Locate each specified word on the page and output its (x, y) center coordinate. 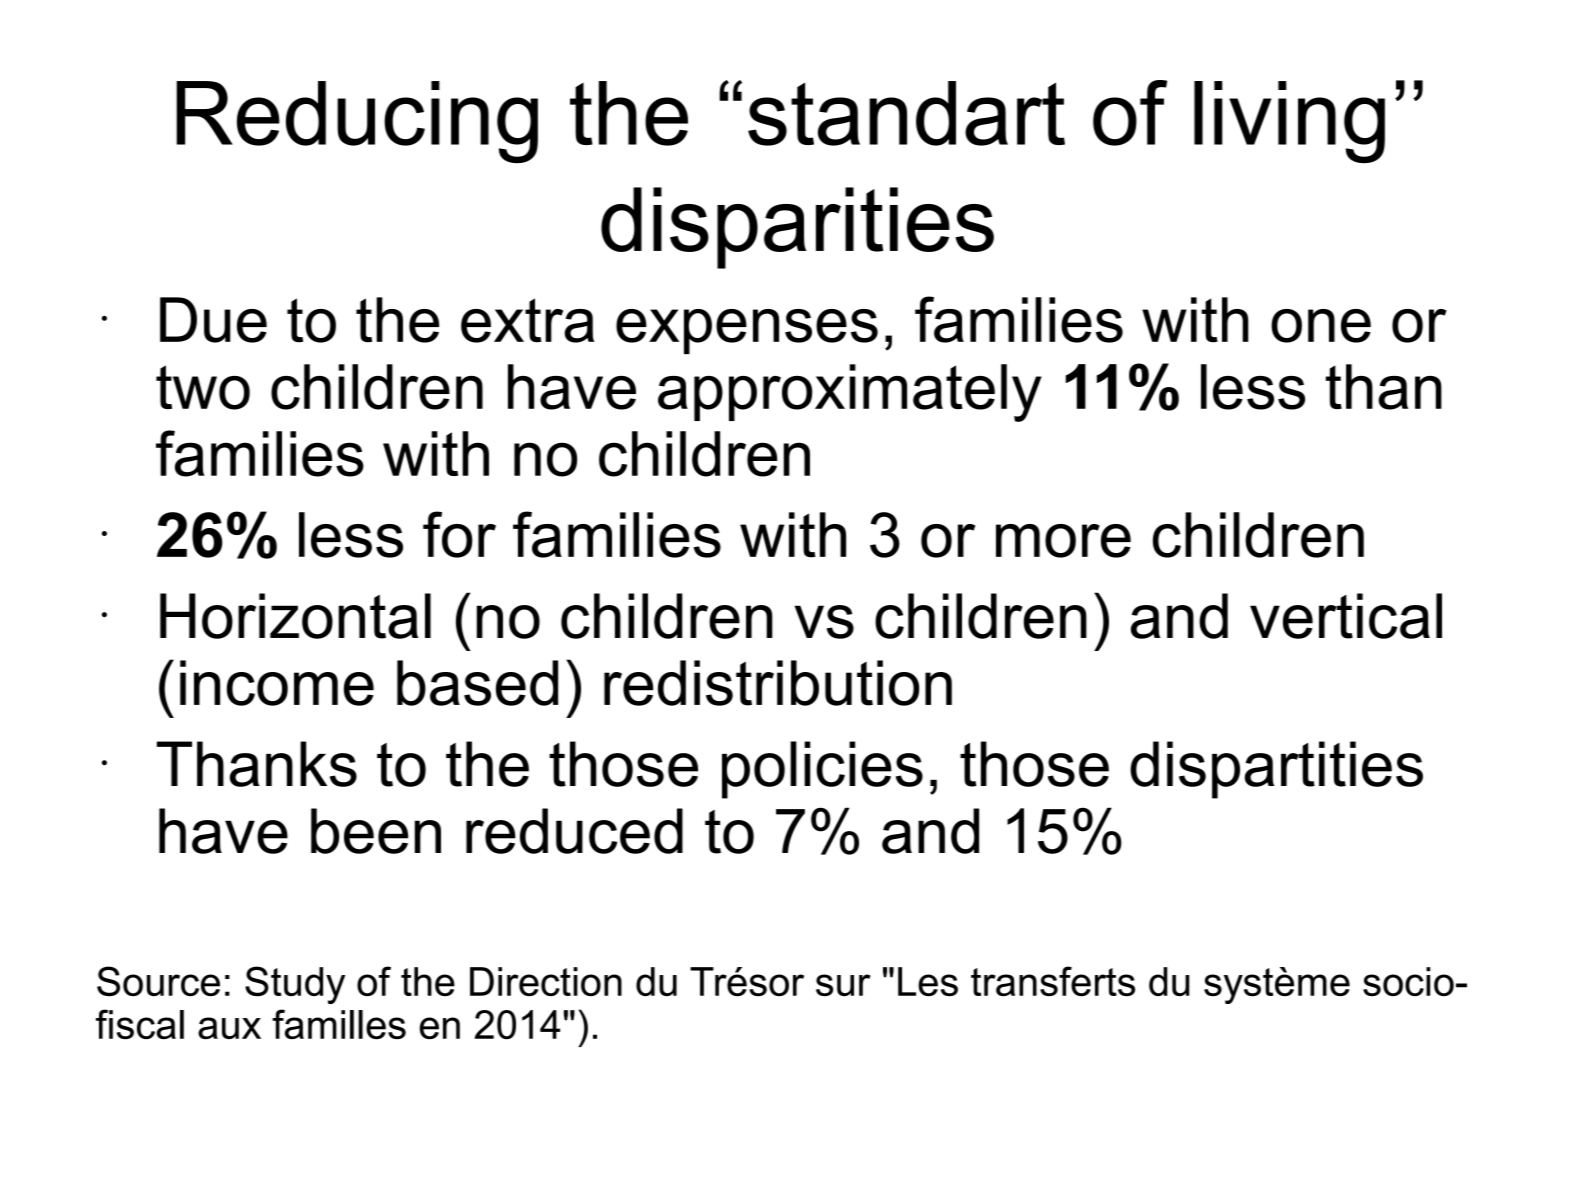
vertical (1346, 616)
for (459, 534)
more (1063, 541)
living (1289, 122)
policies (822, 770)
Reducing (357, 122)
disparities (797, 228)
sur (843, 985)
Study (295, 985)
